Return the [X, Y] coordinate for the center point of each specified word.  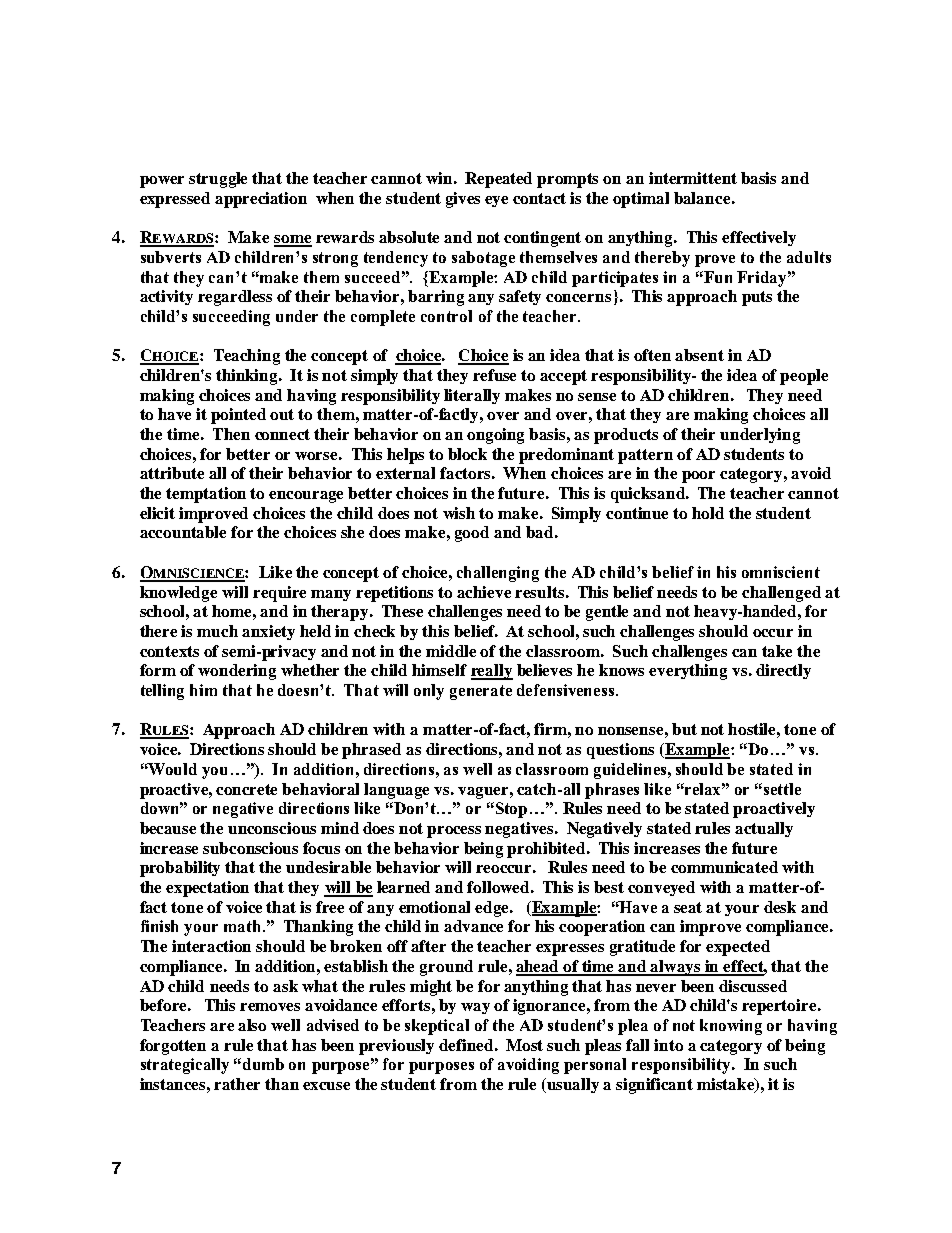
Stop [511, 810]
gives [463, 200]
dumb [262, 1064]
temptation [206, 495]
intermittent [693, 178]
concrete [246, 789]
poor [698, 477]
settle [782, 789]
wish [459, 513]
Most [524, 1045]
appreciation [261, 200]
